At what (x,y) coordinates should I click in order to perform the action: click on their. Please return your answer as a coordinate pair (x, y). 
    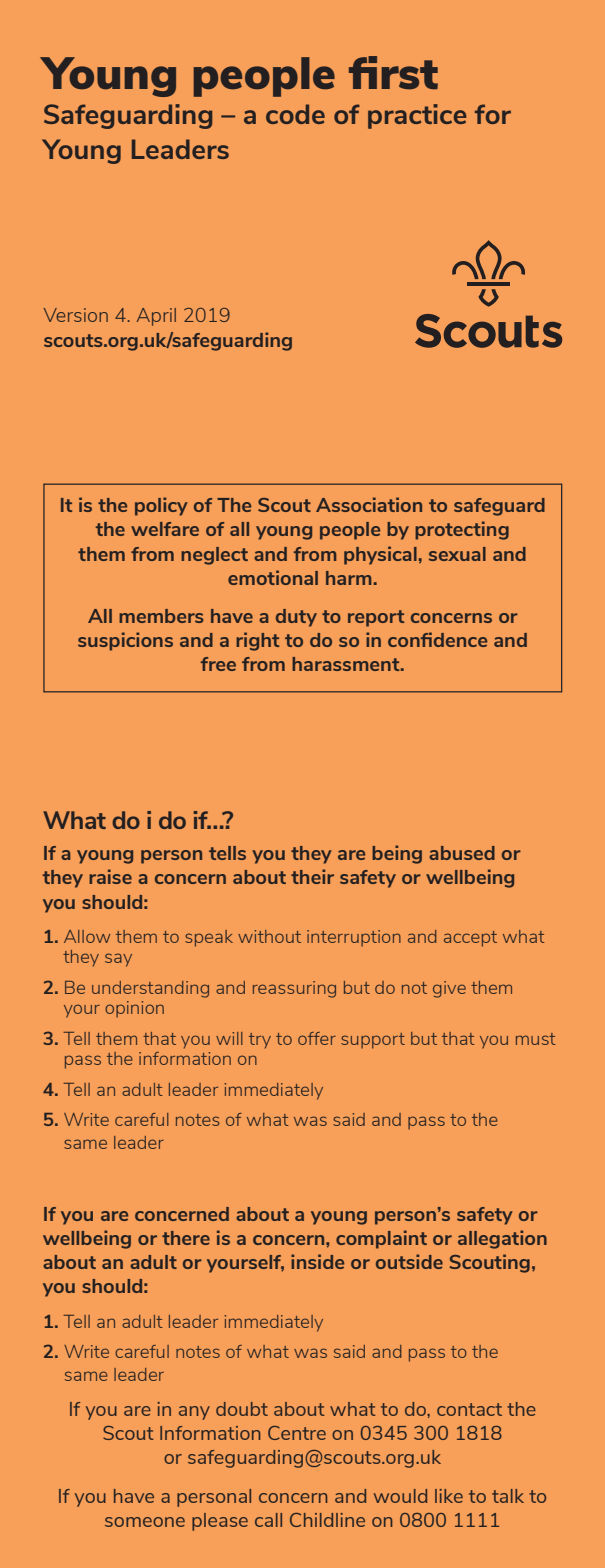
    Looking at the image, I should click on (312, 876).
